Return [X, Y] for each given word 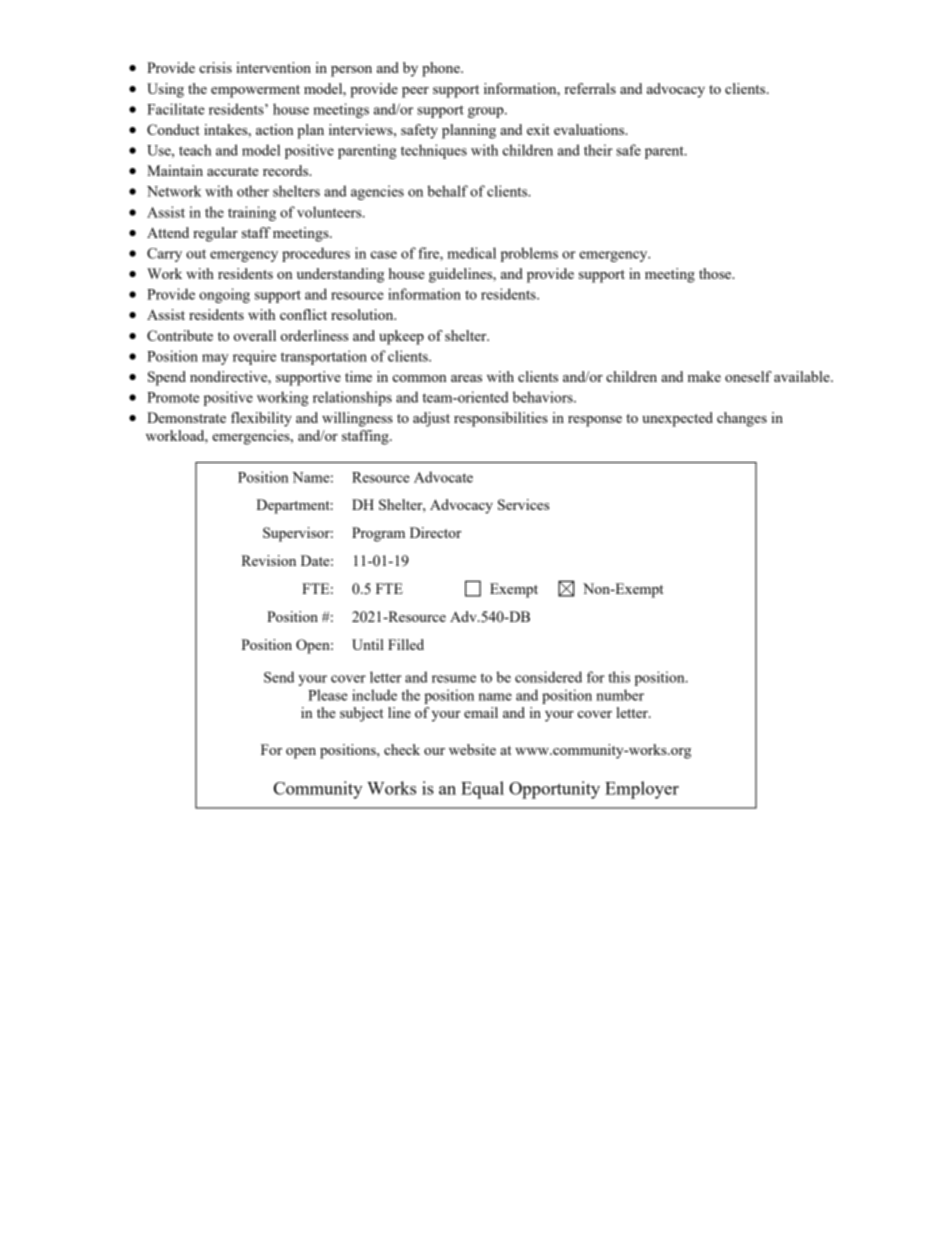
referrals [590, 88]
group [487, 112]
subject [361, 714]
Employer [642, 790]
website [472, 749]
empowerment [255, 91]
